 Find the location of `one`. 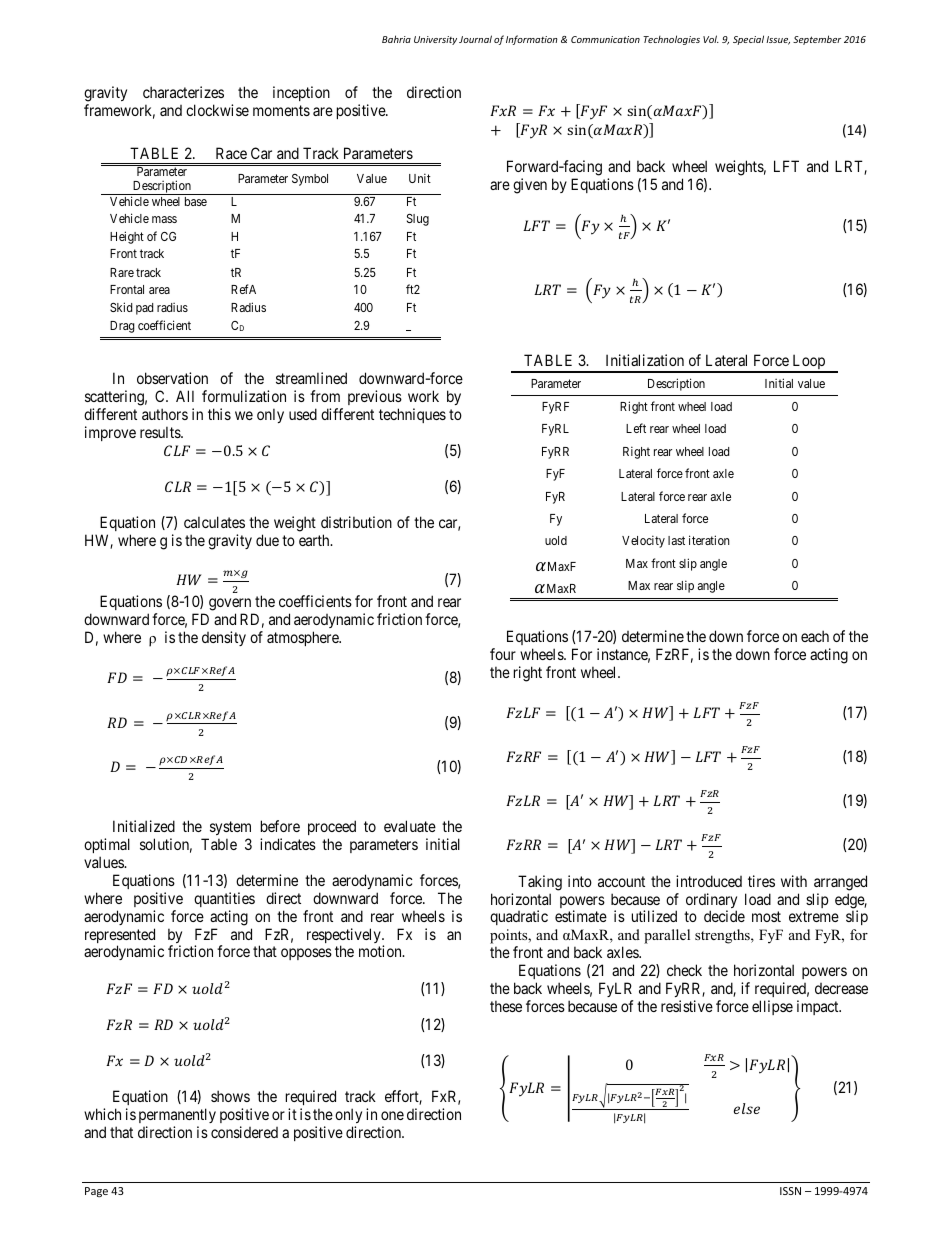

one is located at coordinates (392, 1115).
